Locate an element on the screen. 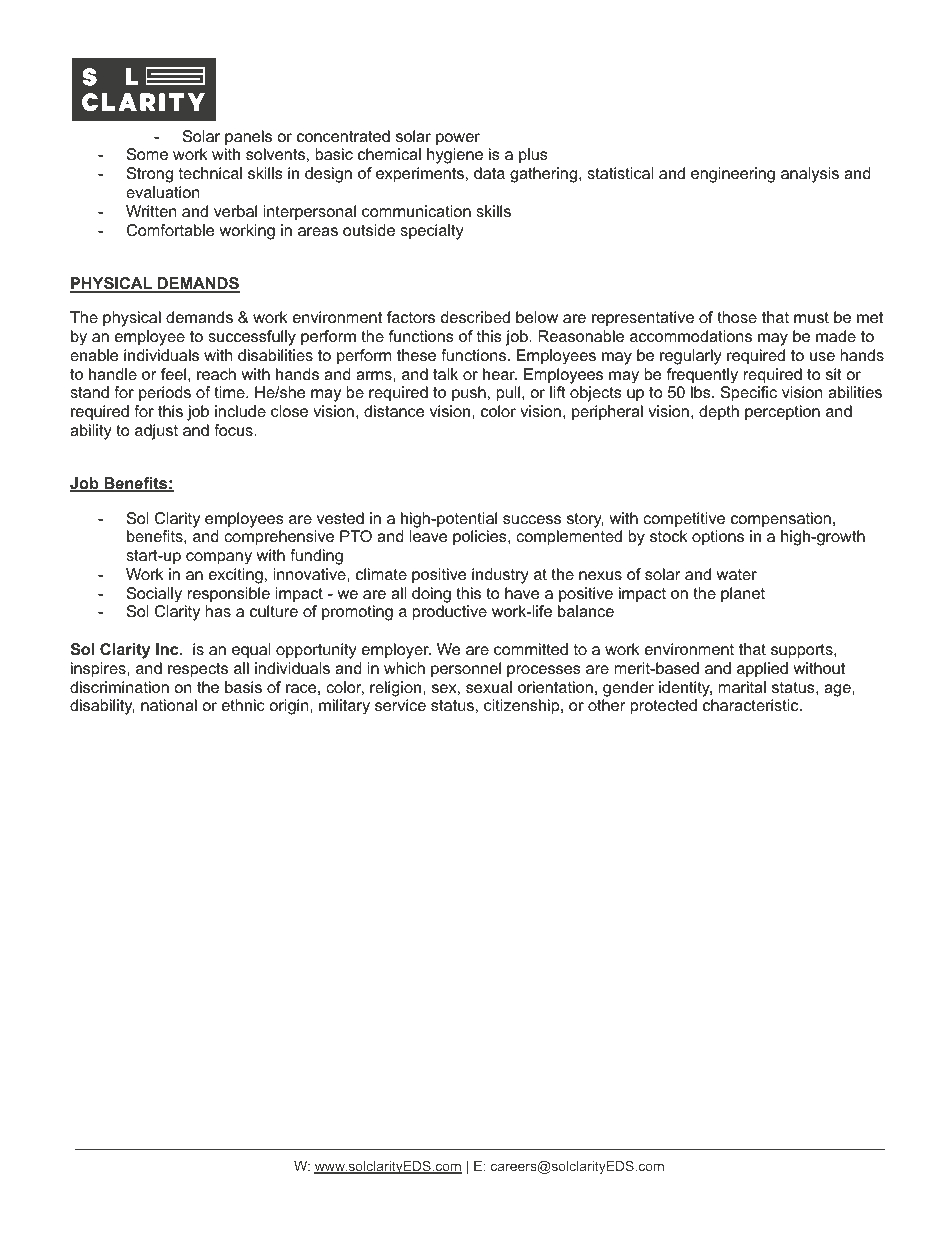 This screenshot has width=952, height=1233. push is located at coordinates (469, 394).
